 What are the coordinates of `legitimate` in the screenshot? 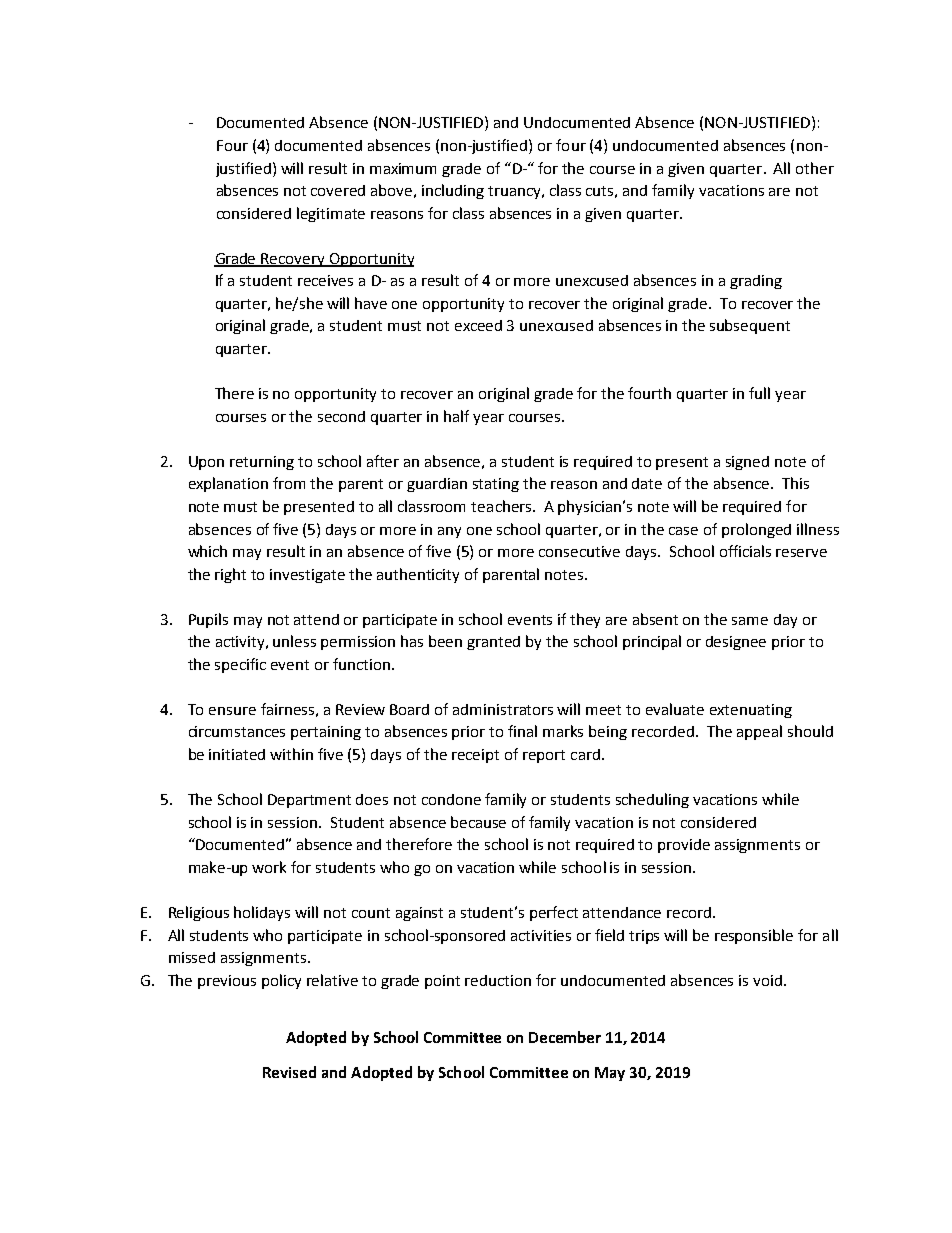 It's located at (331, 214).
